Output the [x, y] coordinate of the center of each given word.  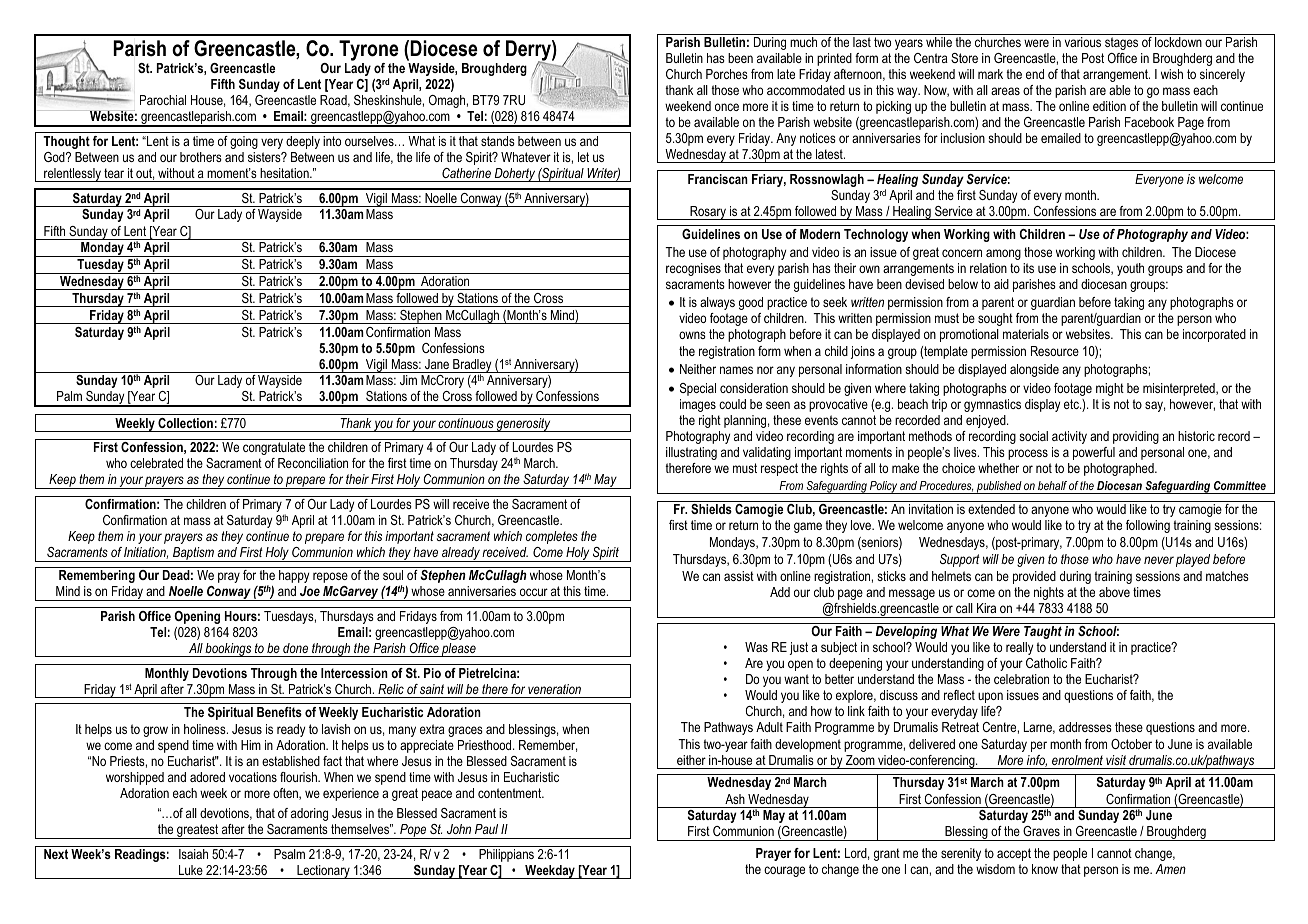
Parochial [163, 100]
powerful [1094, 453]
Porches [727, 74]
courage [784, 871]
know [1045, 869]
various [1083, 42]
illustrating [691, 453]
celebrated [156, 463]
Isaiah [193, 854]
